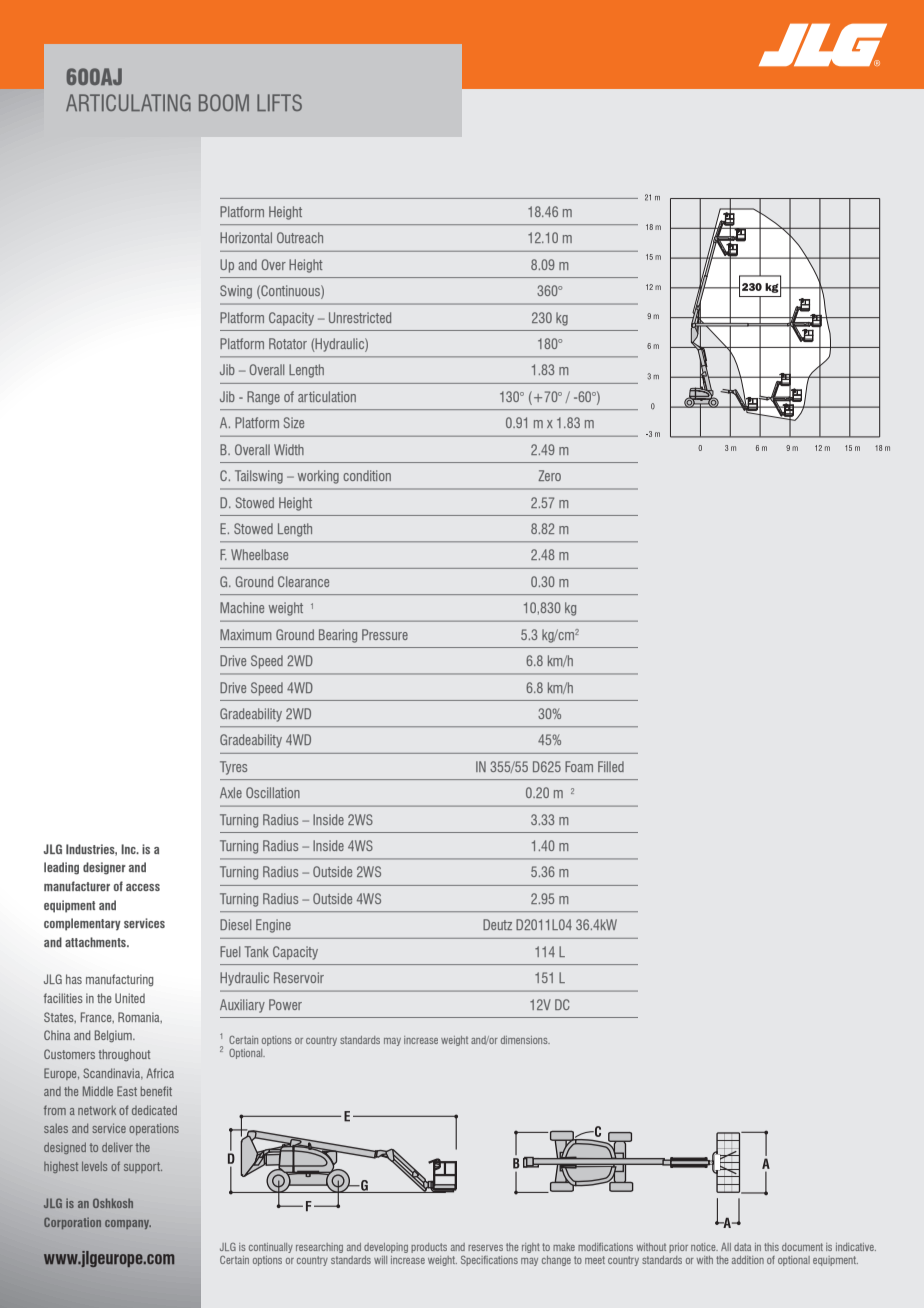  What do you see at coordinates (771, 1247) in the screenshot?
I see `this` at bounding box center [771, 1247].
